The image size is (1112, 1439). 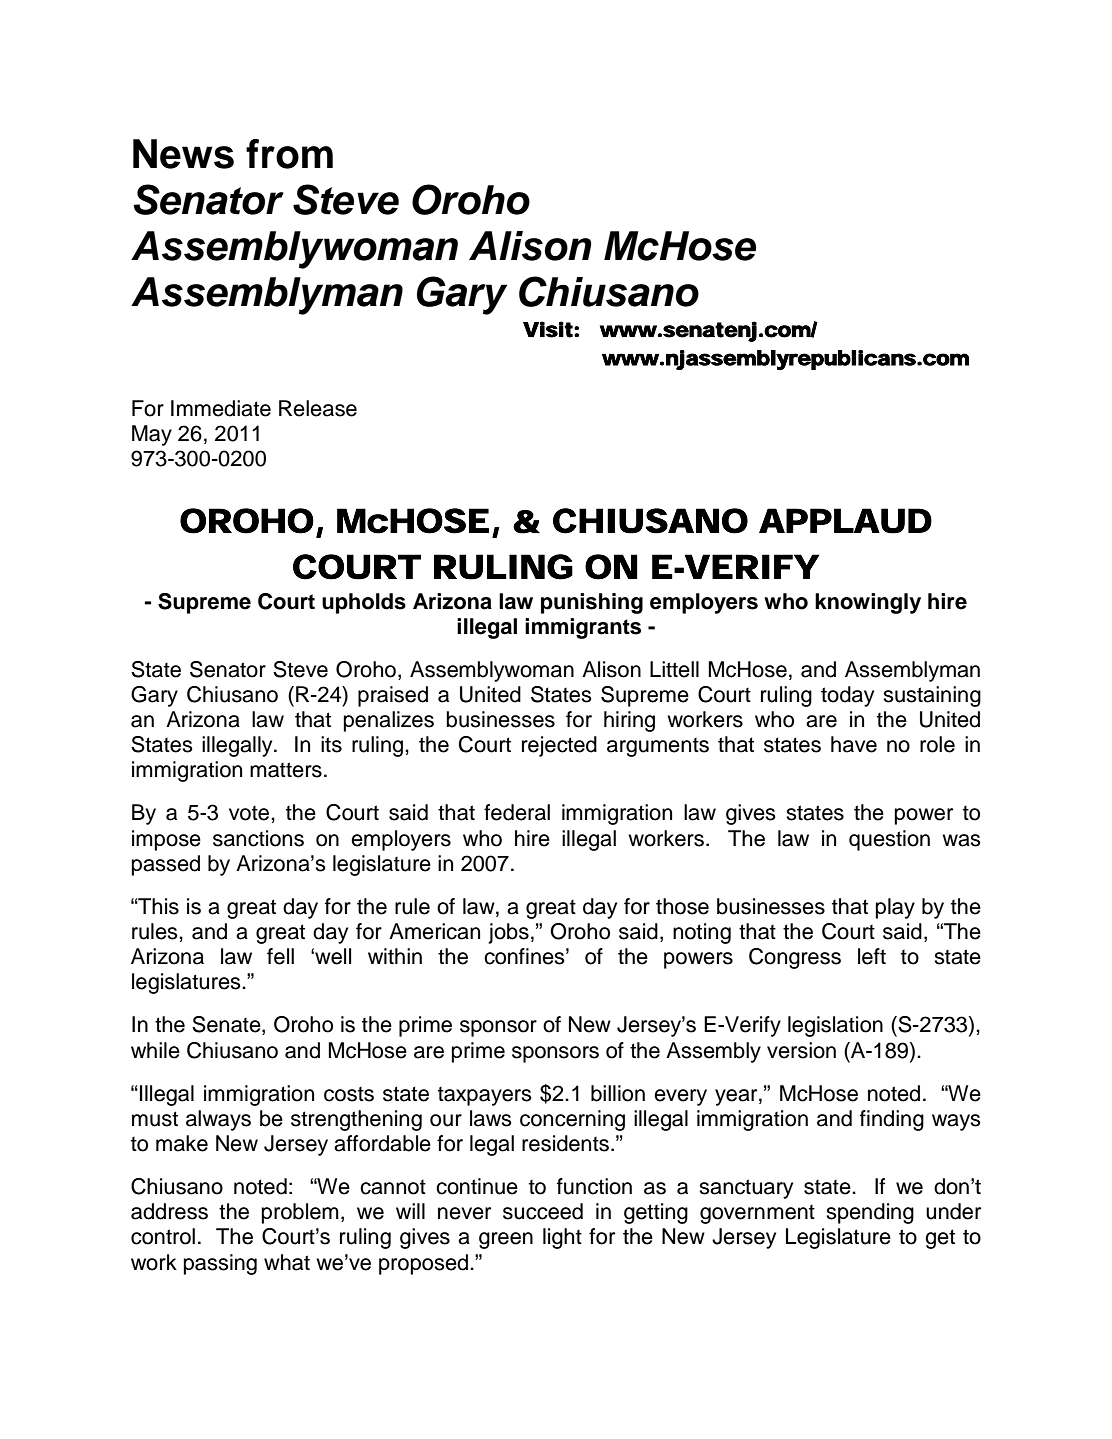 I want to click on knowingly, so click(x=868, y=603).
